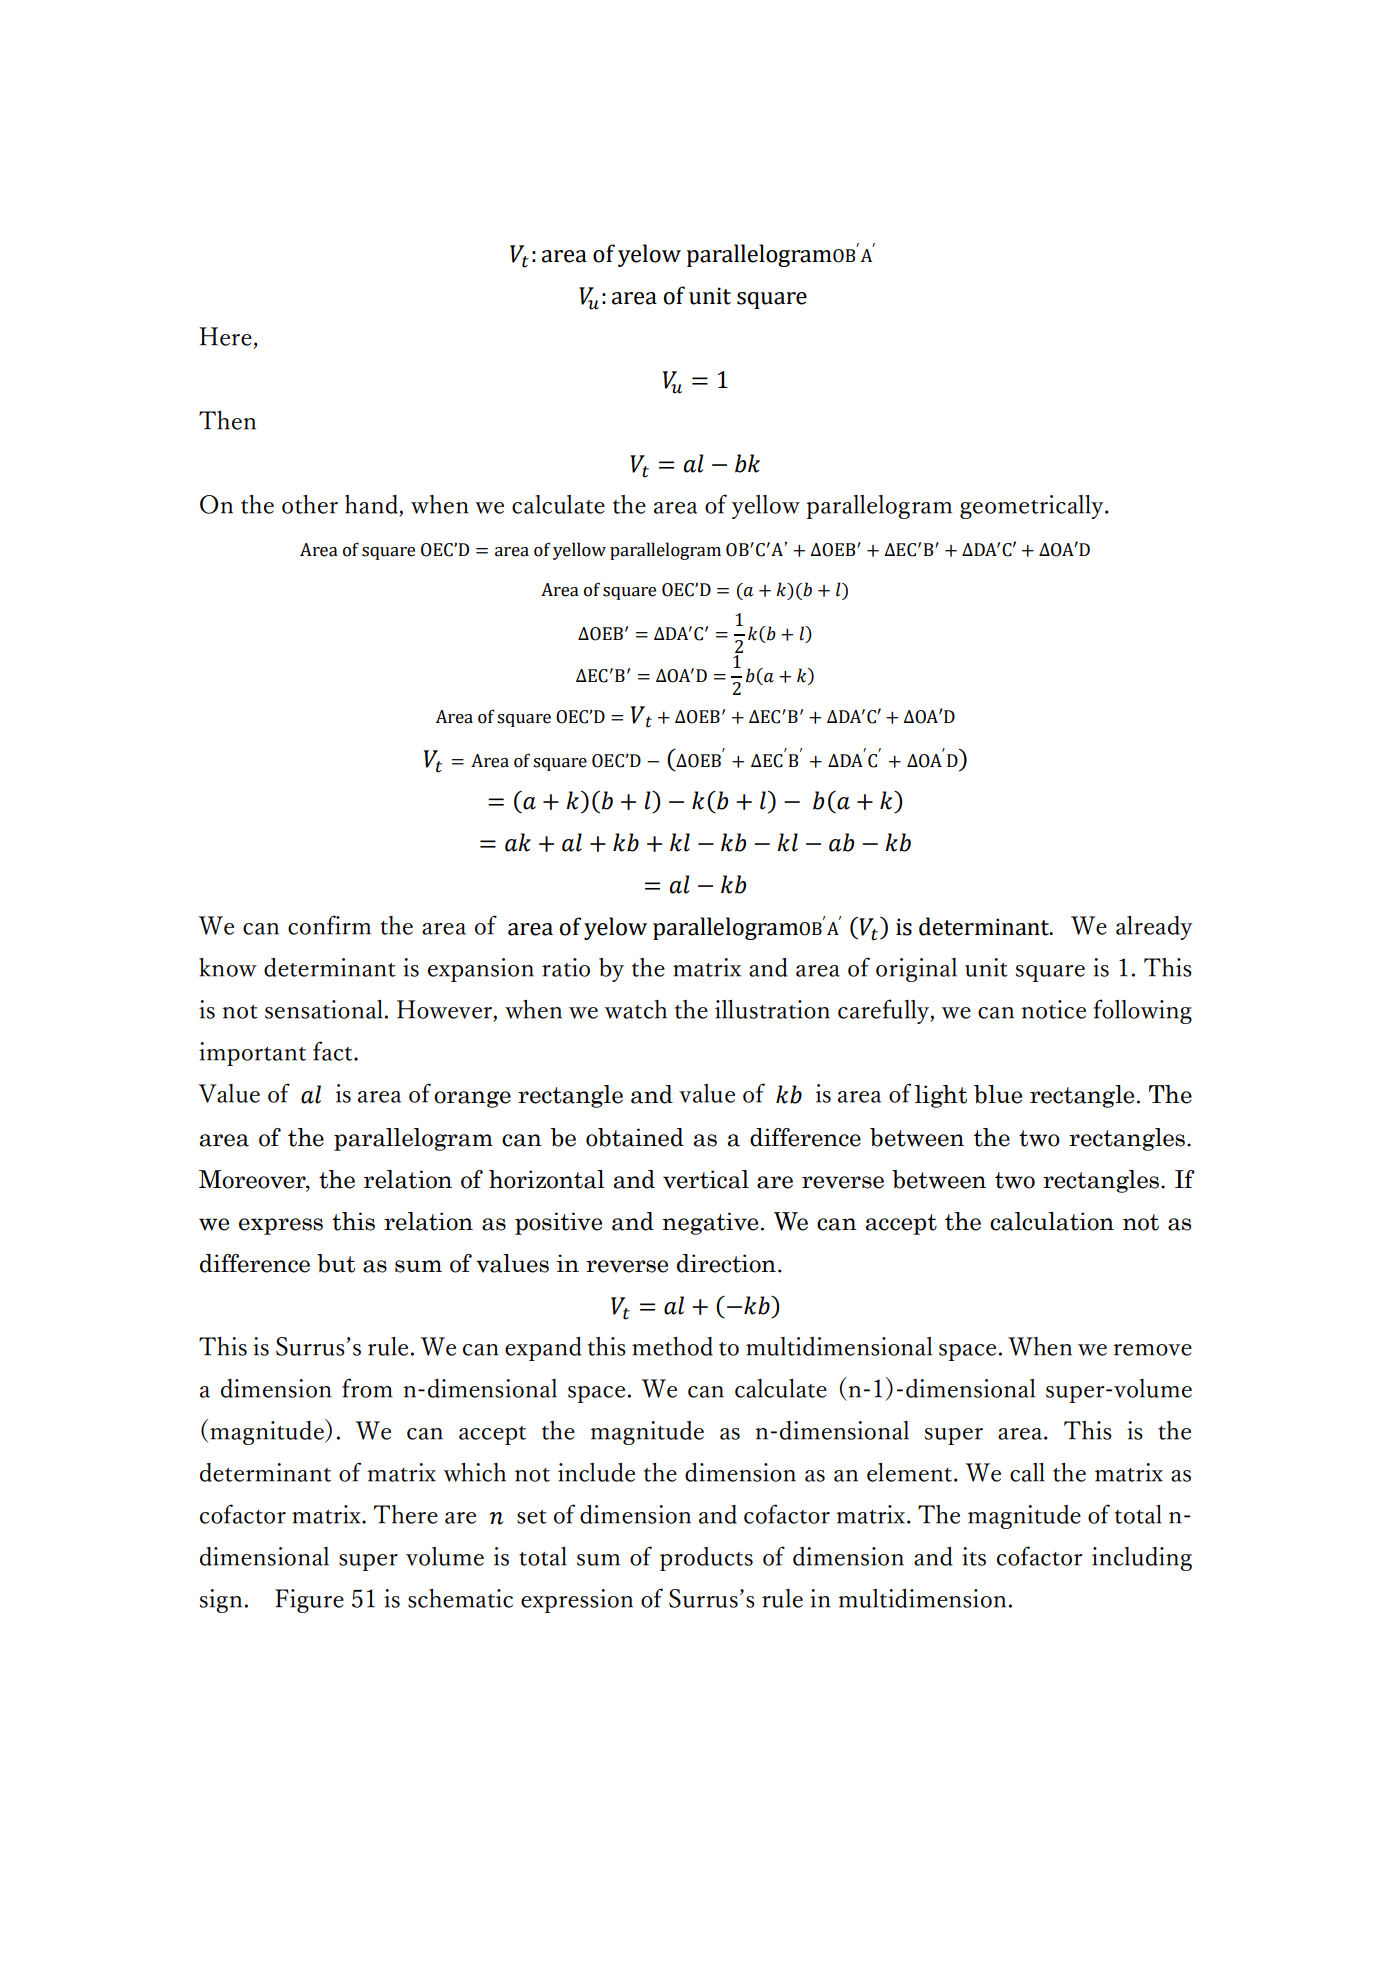 The width and height of the screenshot is (1391, 1968). Describe the element at coordinates (481, 970) in the screenshot. I see `expansion` at that location.
